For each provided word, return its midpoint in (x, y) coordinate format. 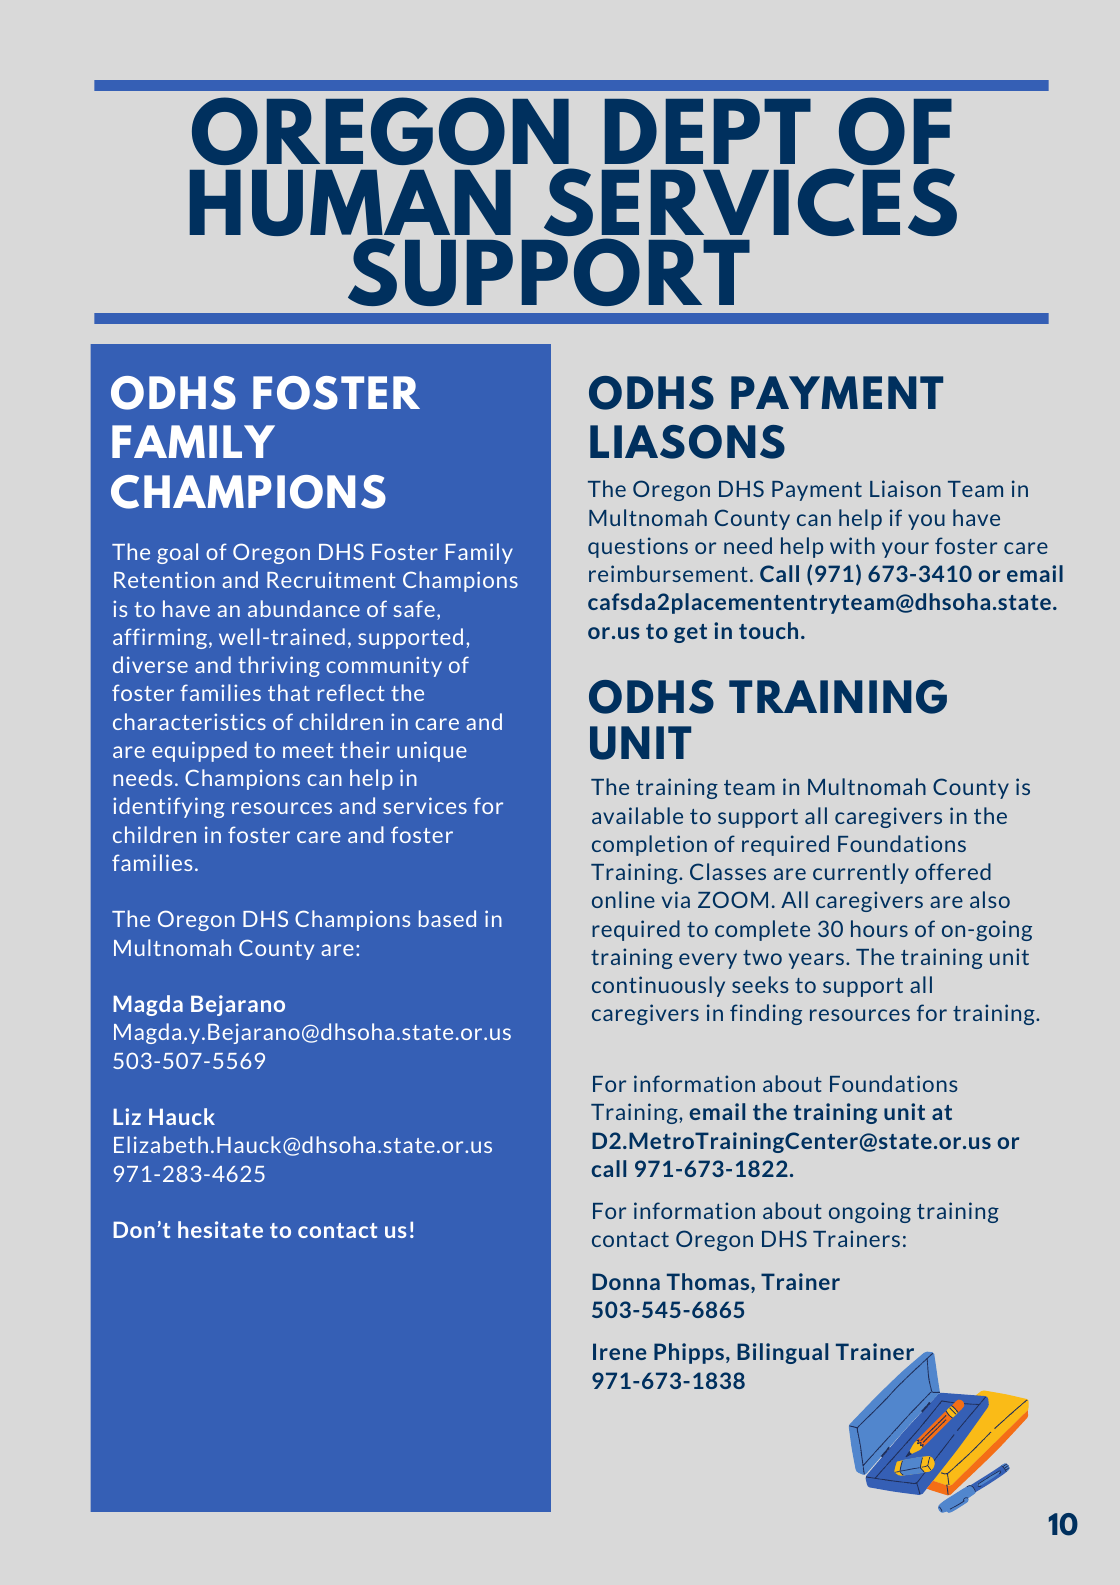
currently (861, 873)
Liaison (905, 488)
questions (638, 547)
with (852, 545)
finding (766, 1014)
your (905, 550)
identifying (169, 807)
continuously (658, 986)
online (623, 899)
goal (177, 553)
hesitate (220, 1229)
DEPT (708, 131)
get (690, 633)
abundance (304, 608)
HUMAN (350, 204)
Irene (619, 1351)
